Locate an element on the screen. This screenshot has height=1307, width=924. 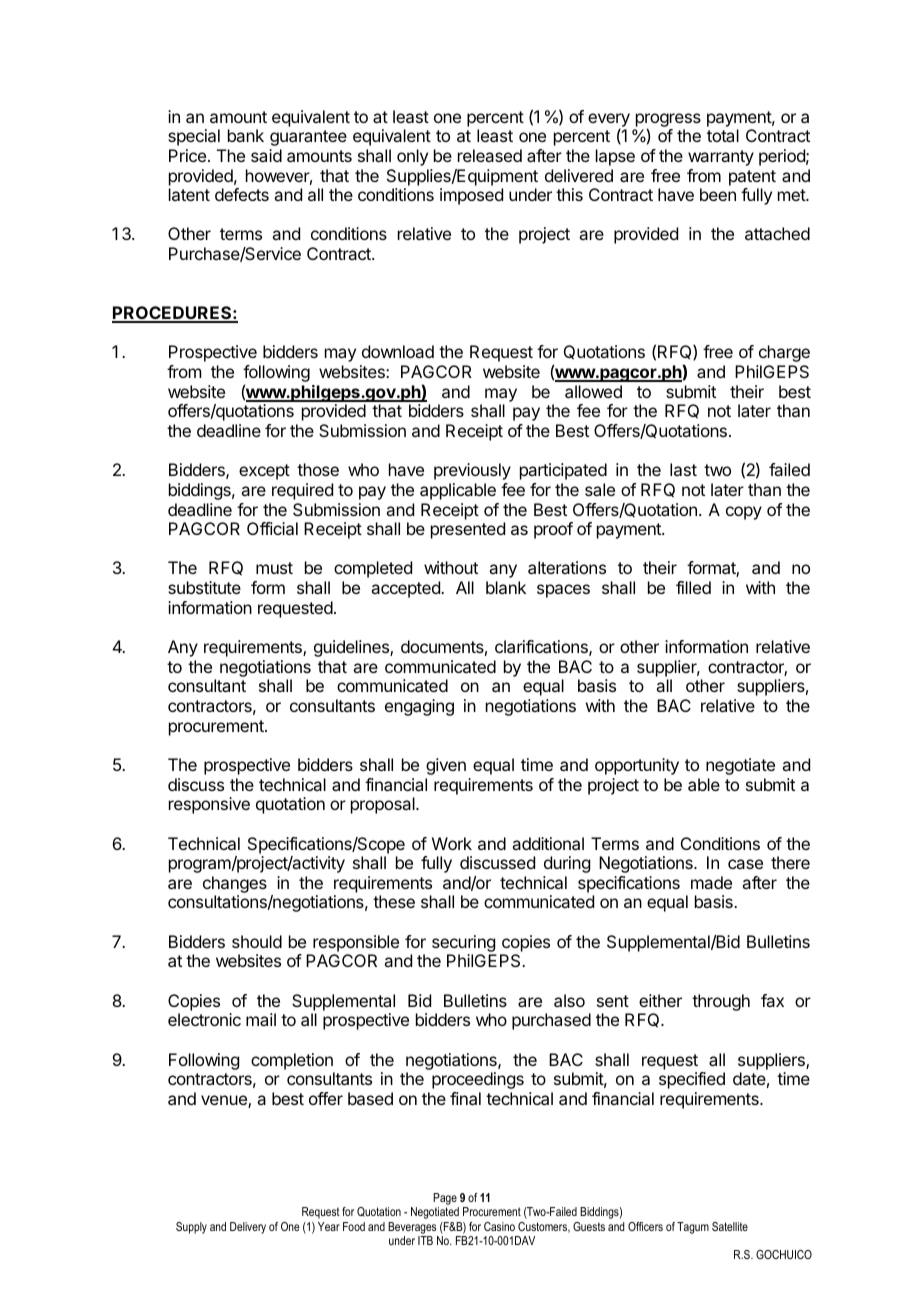
Official is located at coordinates (272, 528).
